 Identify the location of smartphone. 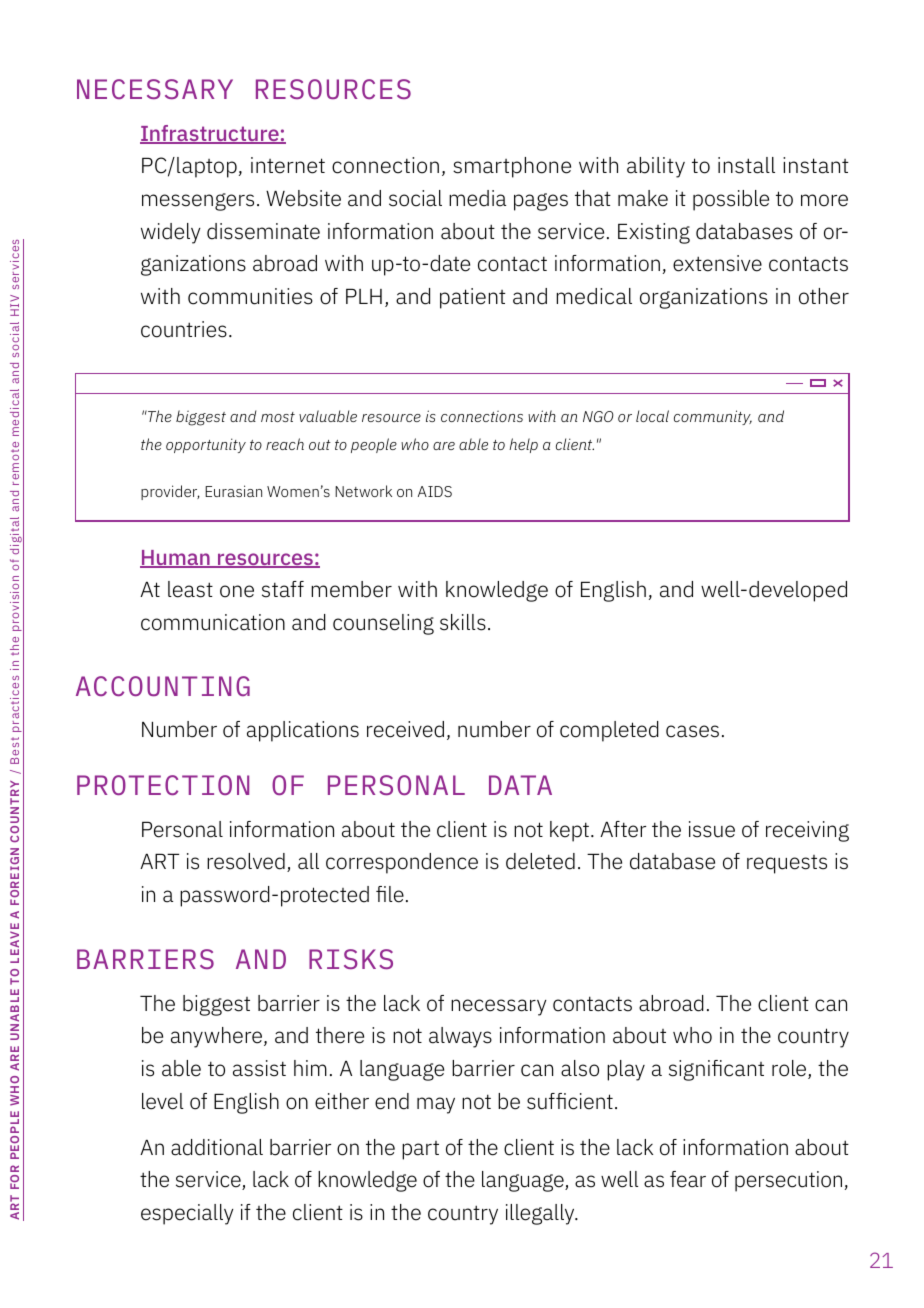
(512, 167).
